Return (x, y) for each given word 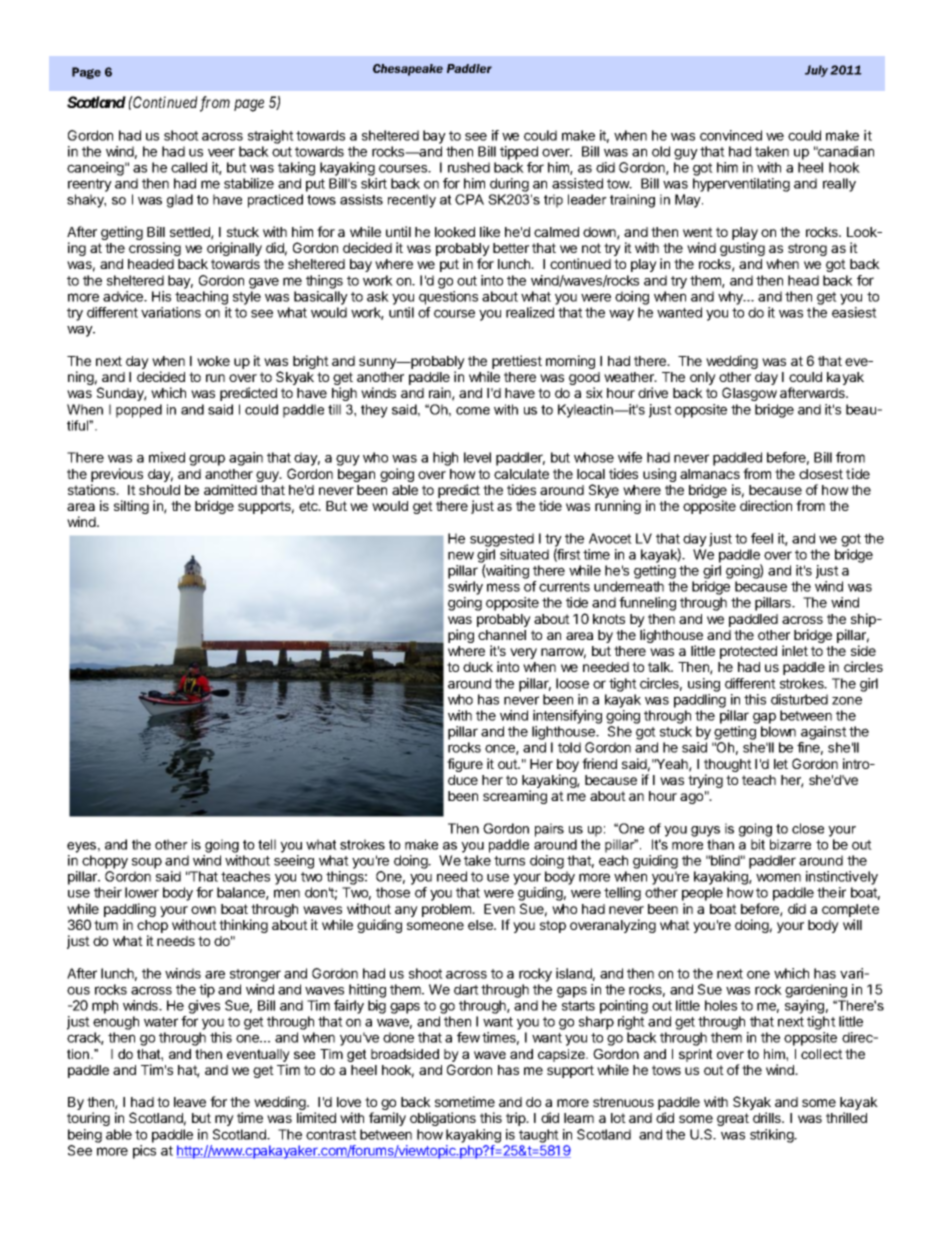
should (159, 490)
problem (447, 910)
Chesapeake (408, 70)
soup (147, 863)
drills (768, 1117)
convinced (731, 135)
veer (221, 152)
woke (213, 361)
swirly (465, 588)
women (778, 877)
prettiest (517, 362)
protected (748, 652)
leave (190, 1102)
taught (539, 1136)
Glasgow (749, 394)
